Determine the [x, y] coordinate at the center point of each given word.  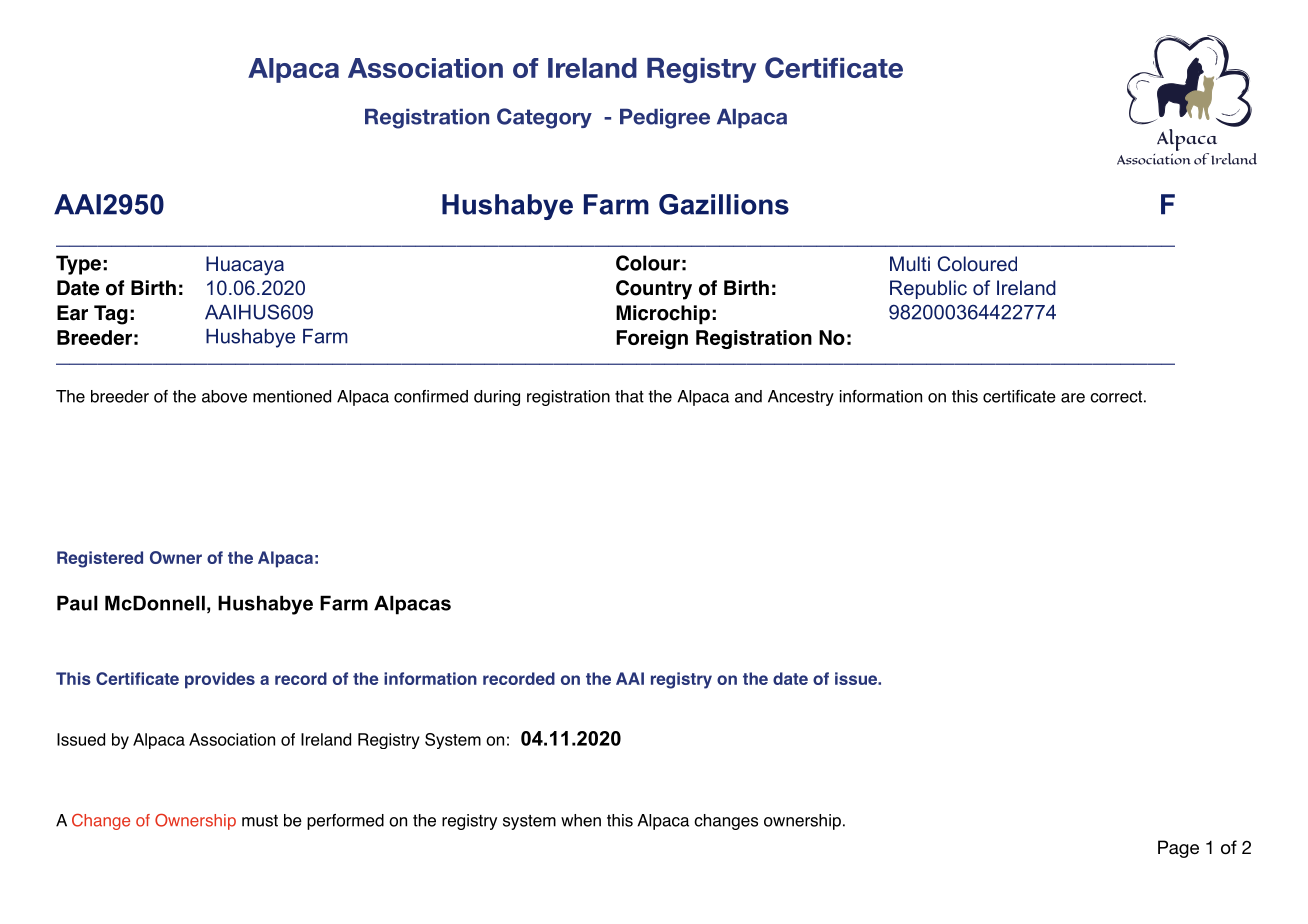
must [260, 821]
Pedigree [665, 119]
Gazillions [724, 204]
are [1073, 398]
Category [544, 118]
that [629, 396]
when [581, 820]
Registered [100, 559]
